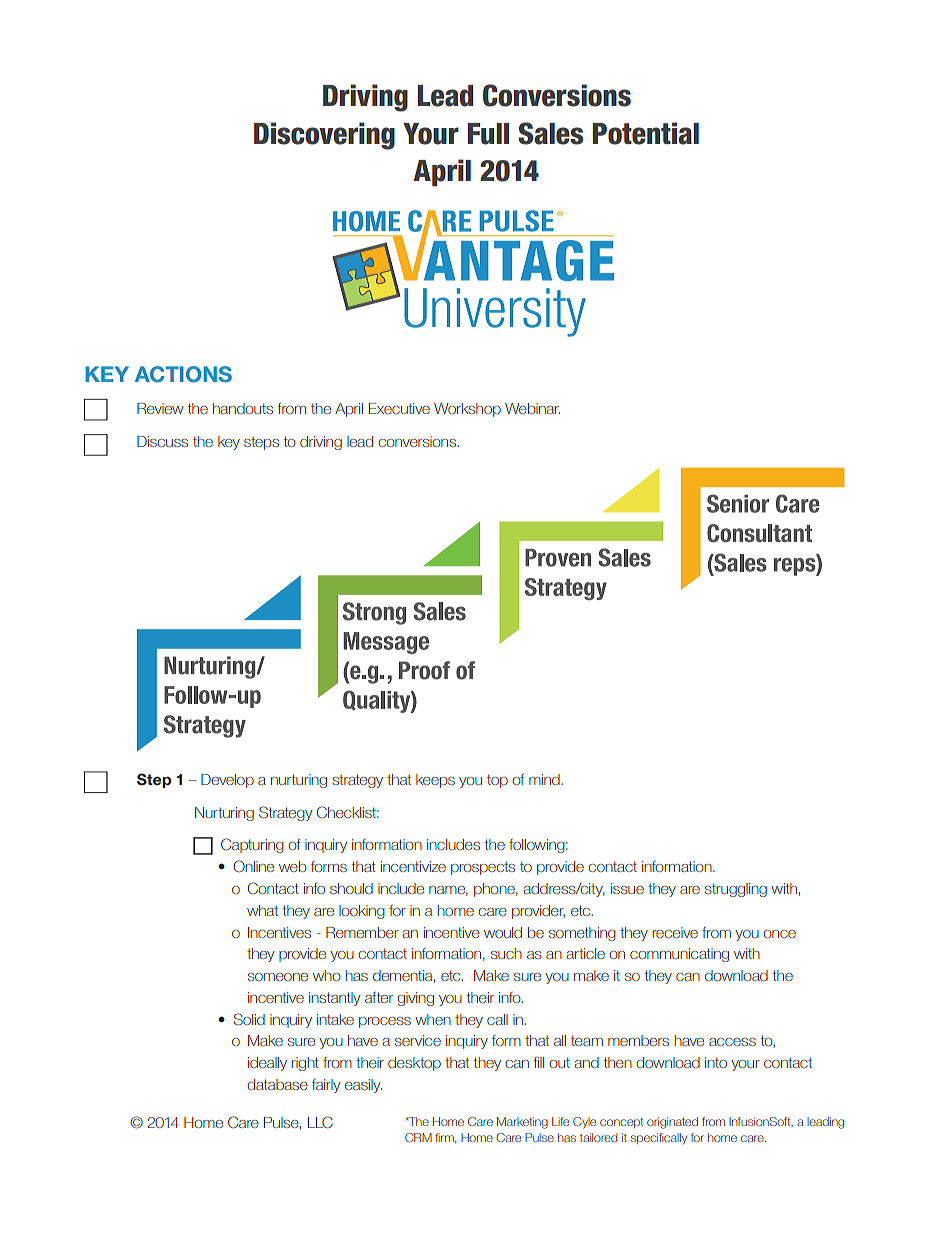 This page has height=1233, width=952. What do you see at coordinates (545, 779) in the page?
I see `mind` at bounding box center [545, 779].
